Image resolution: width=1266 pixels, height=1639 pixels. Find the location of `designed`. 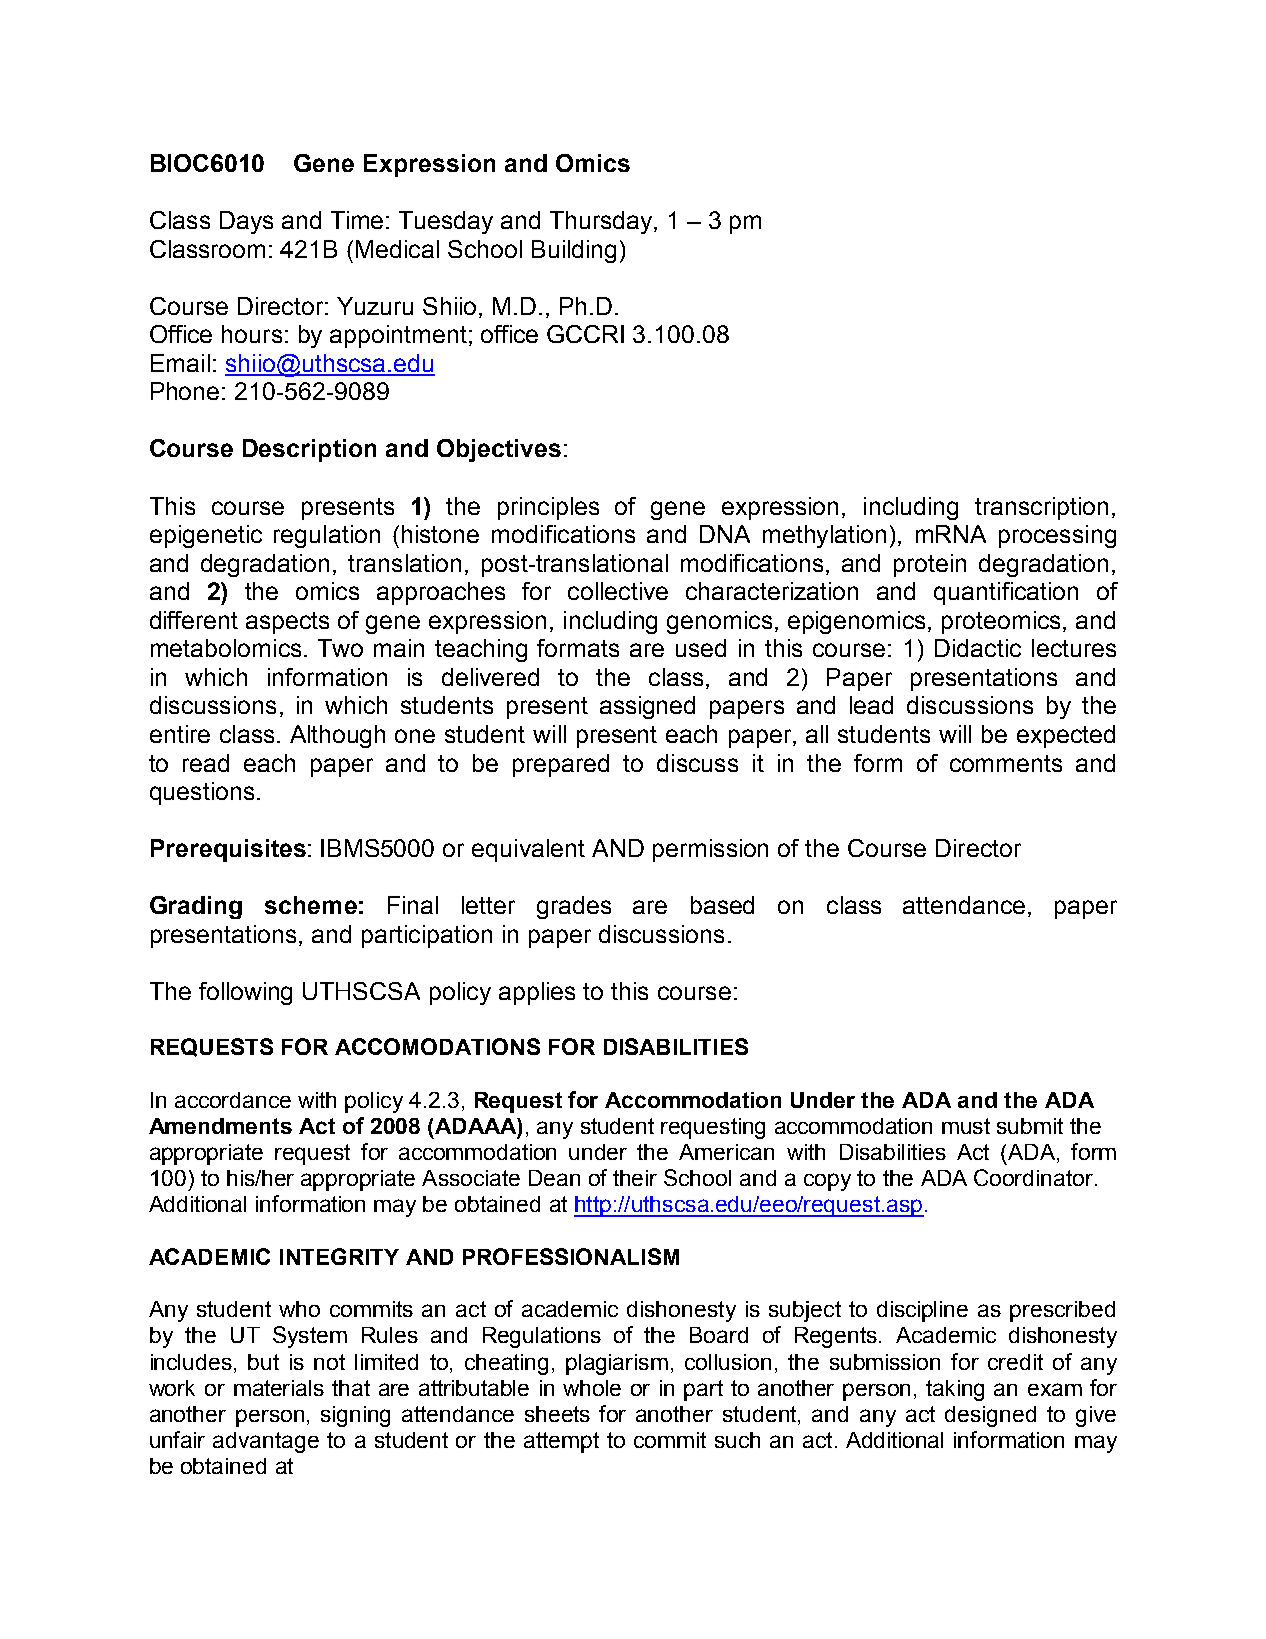

designed is located at coordinates (990, 1416).
